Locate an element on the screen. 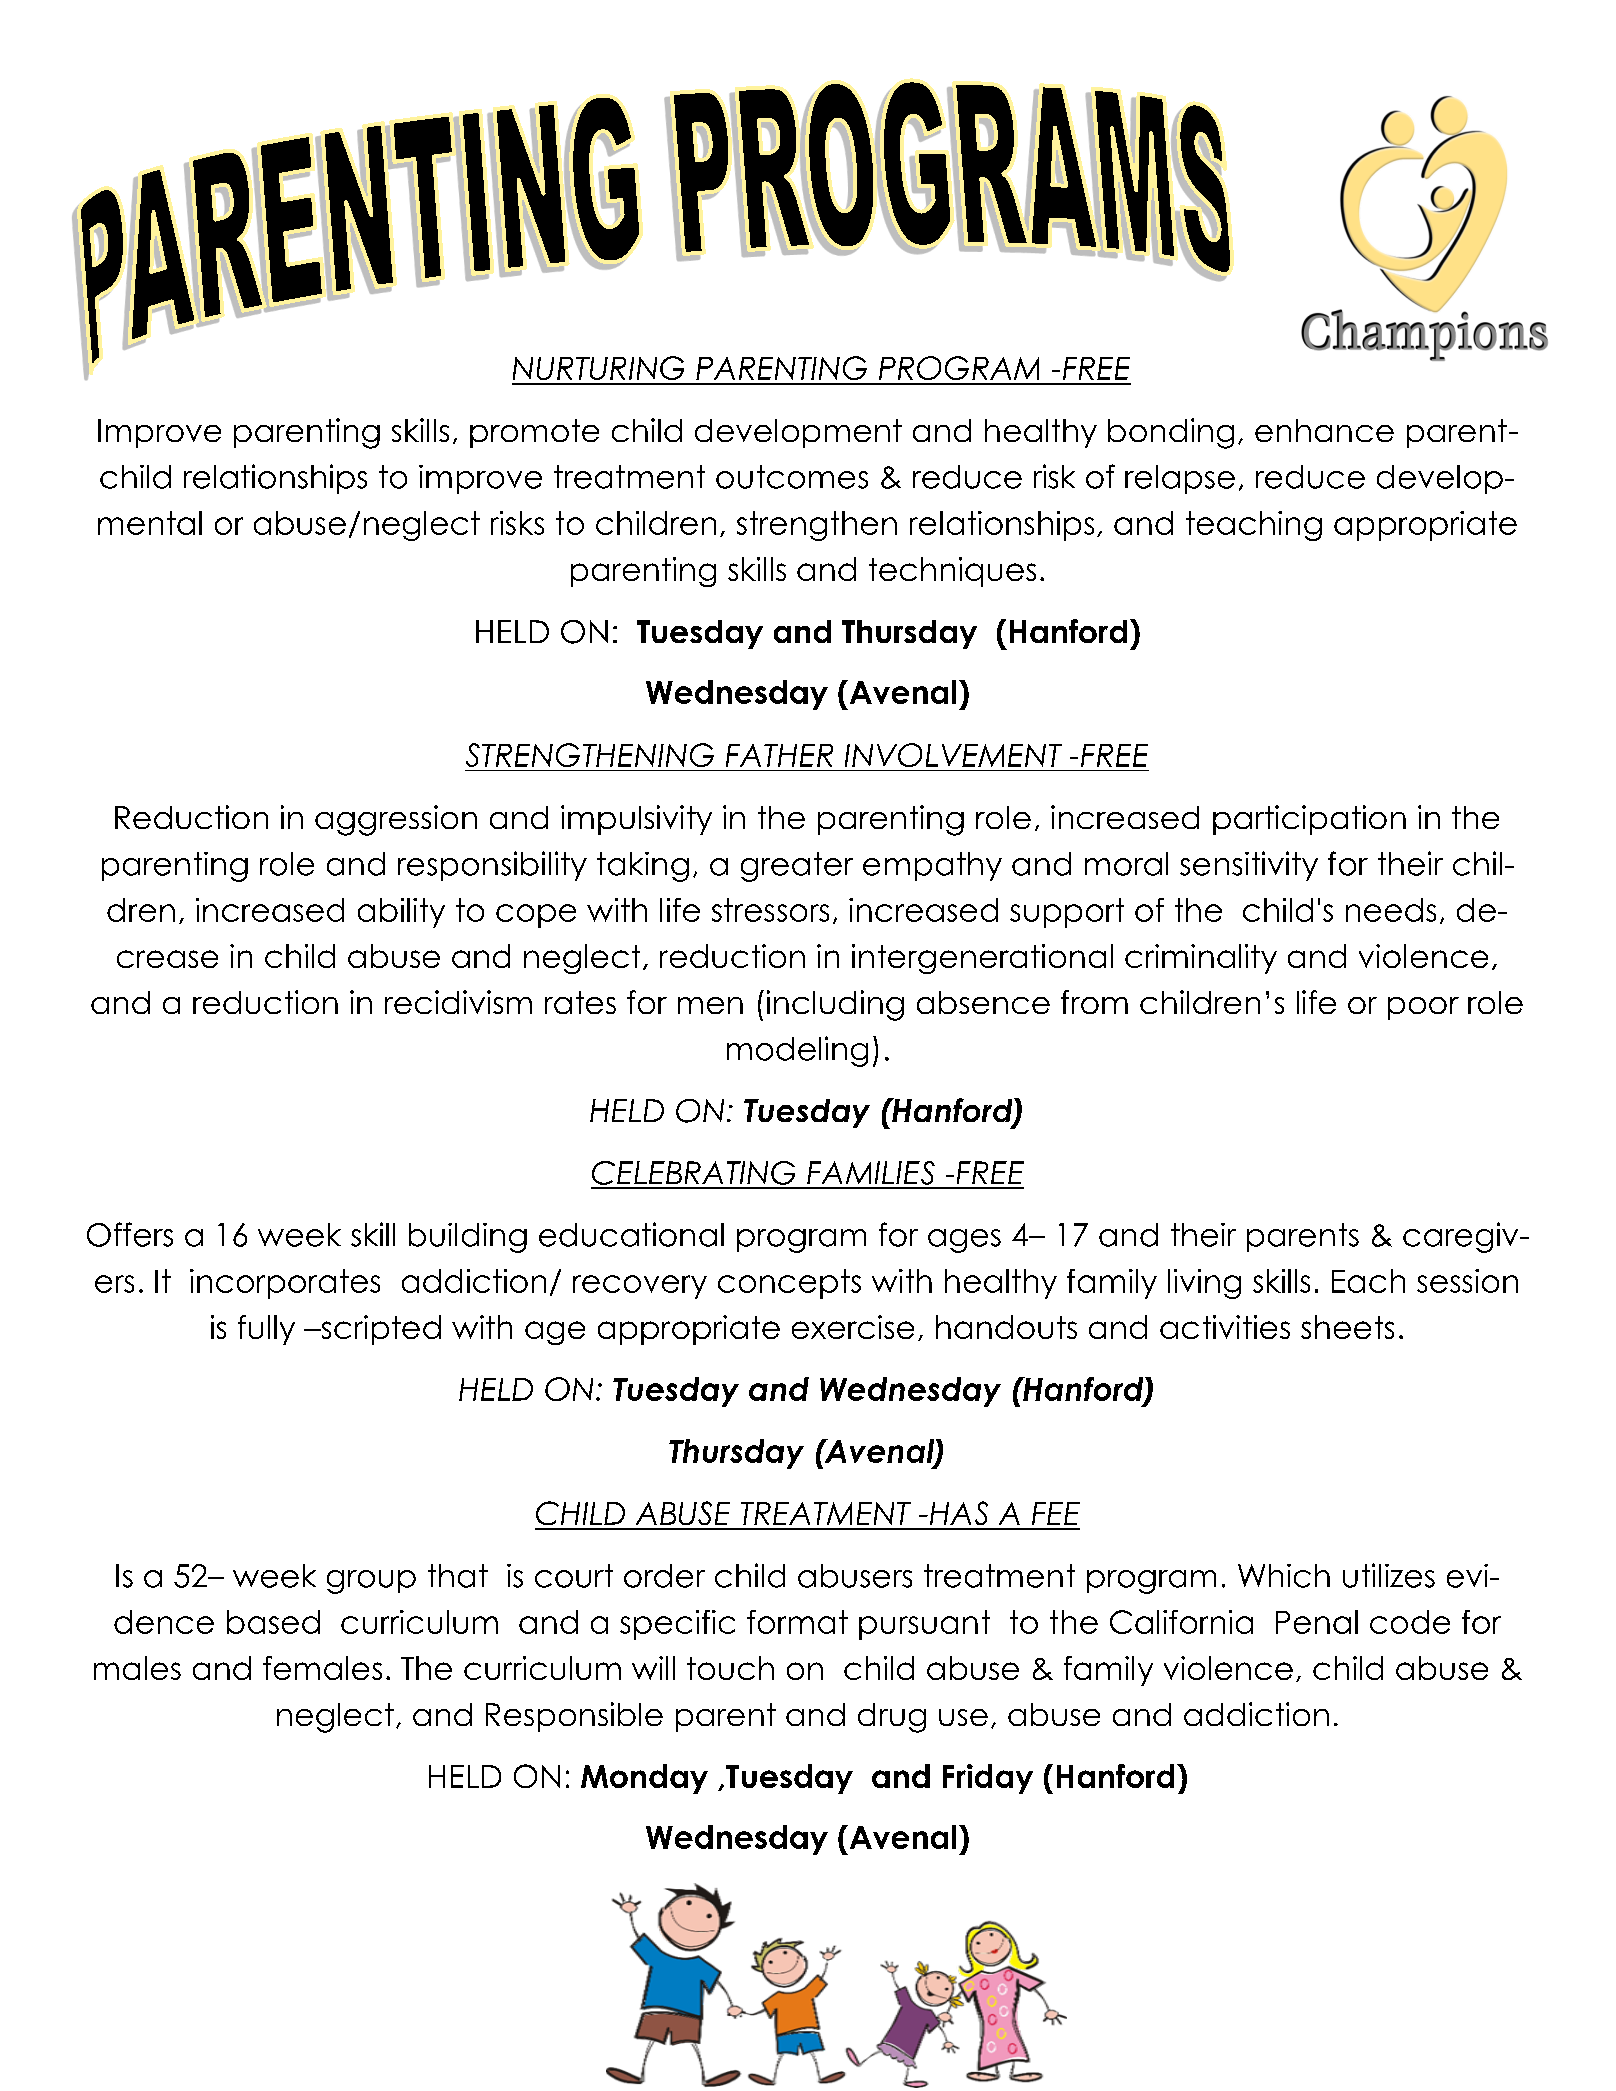 The image size is (1616, 2091). sheets is located at coordinates (1347, 1327).
